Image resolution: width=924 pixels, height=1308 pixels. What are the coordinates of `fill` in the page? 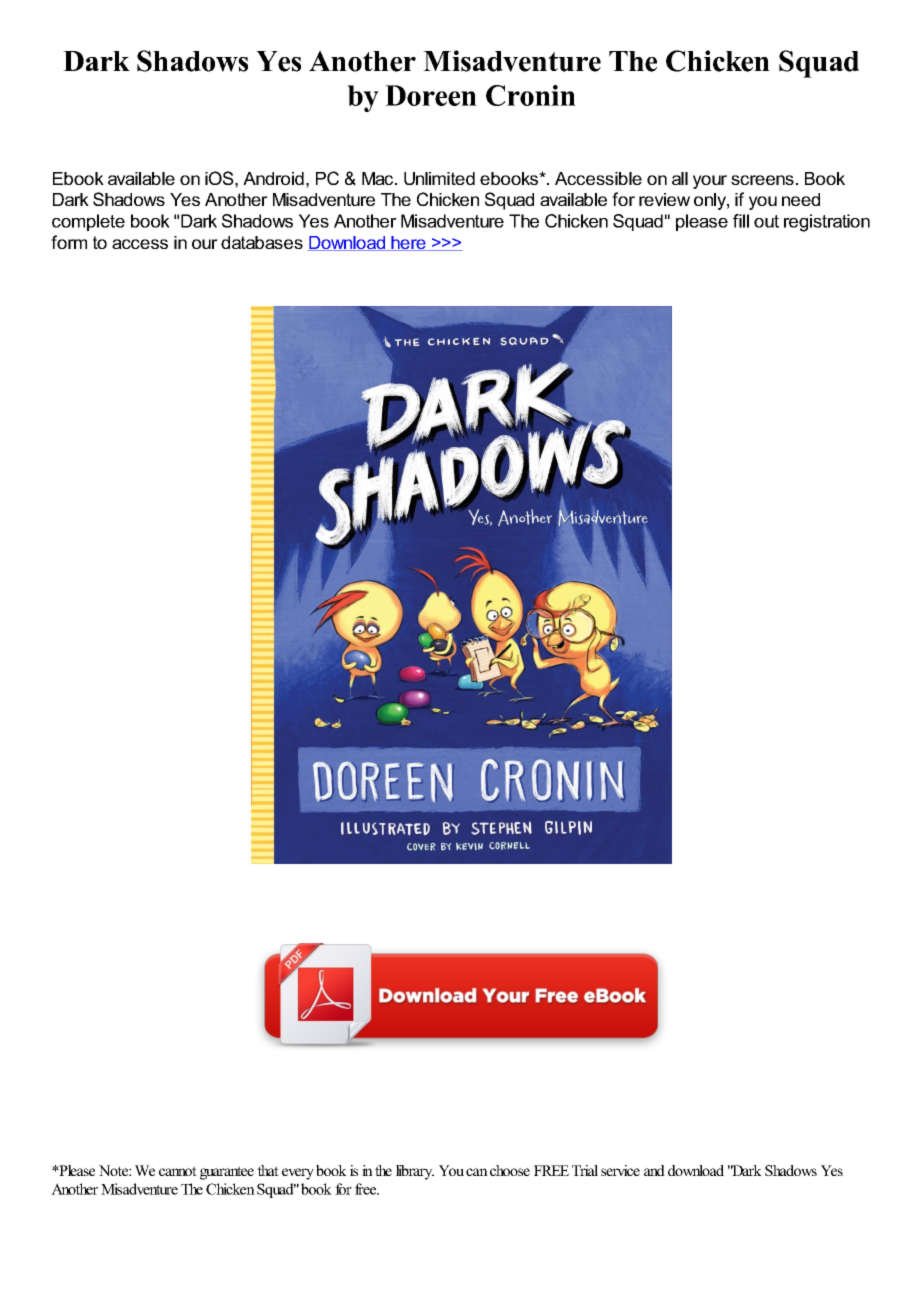 It's located at (741, 221).
